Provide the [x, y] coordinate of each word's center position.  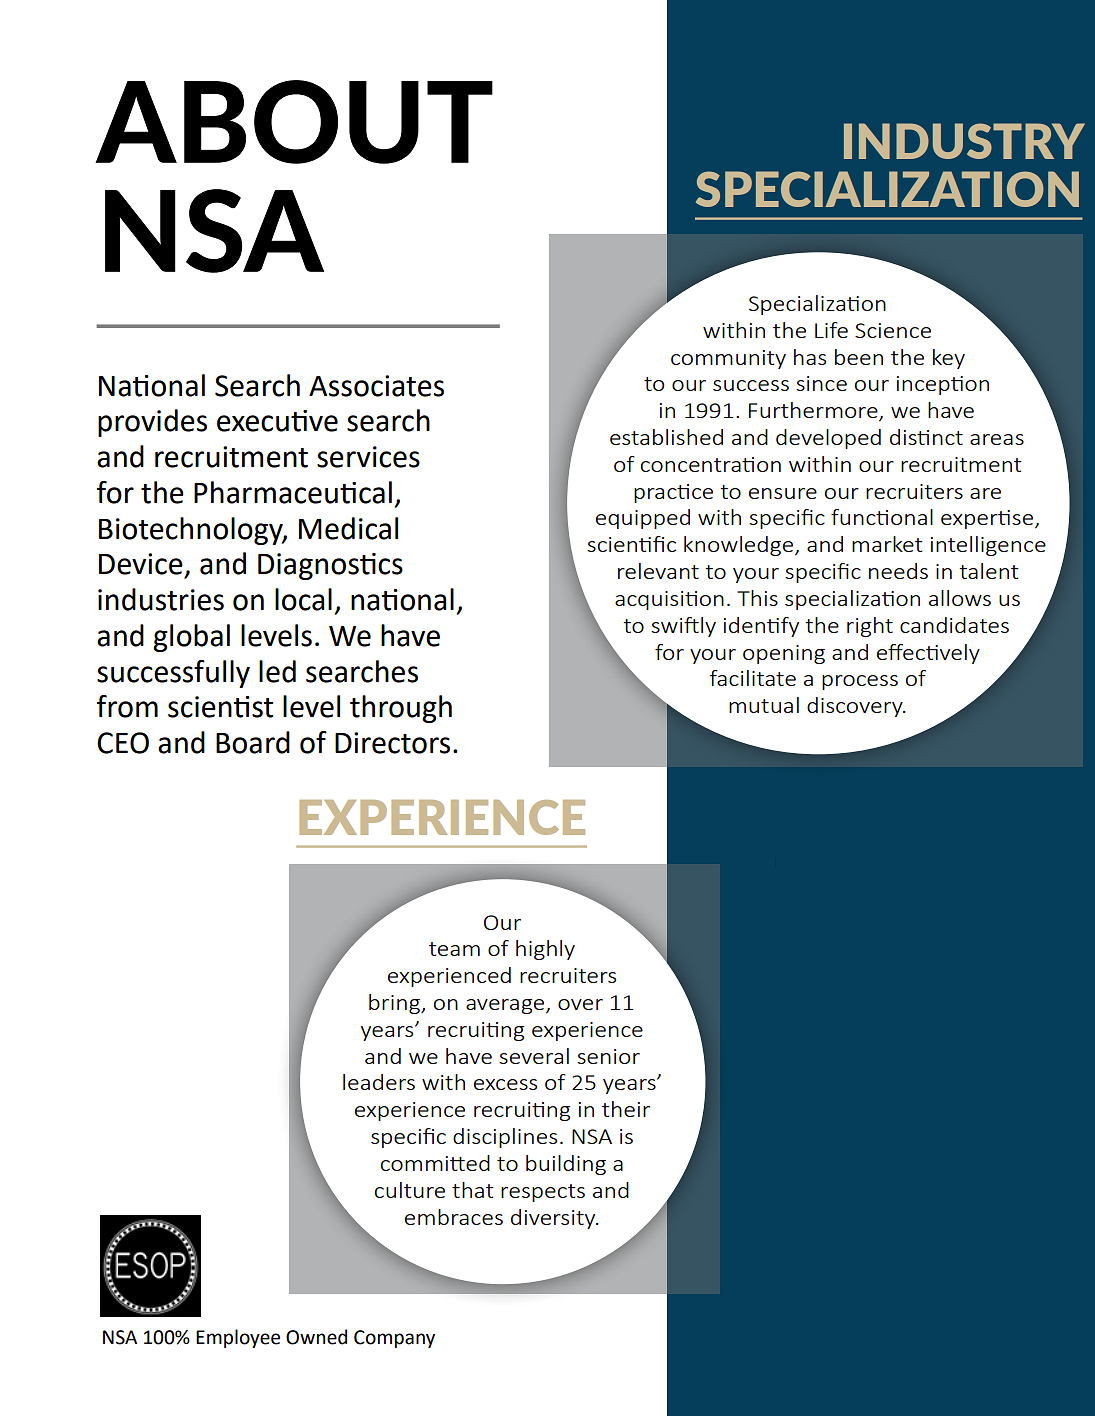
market [887, 544]
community [728, 359]
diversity [554, 1219]
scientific [631, 544]
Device [141, 564]
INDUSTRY [964, 141]
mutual [764, 705]
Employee [238, 1338]
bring [395, 1004]
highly [545, 950]
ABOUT [294, 122]
